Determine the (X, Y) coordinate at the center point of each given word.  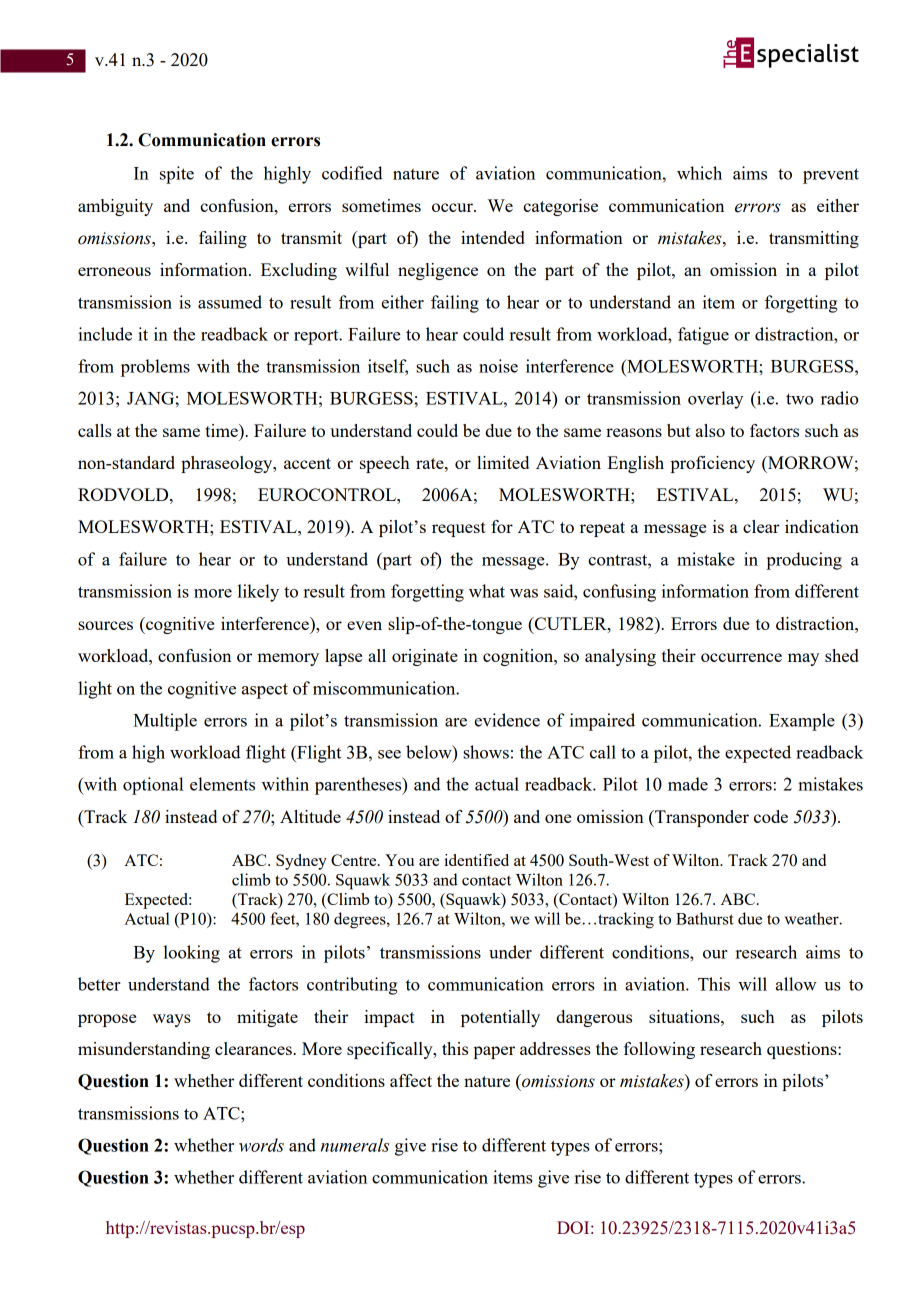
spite (177, 175)
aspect (265, 691)
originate (425, 657)
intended (493, 237)
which (699, 173)
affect (411, 1080)
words (261, 1145)
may (803, 659)
